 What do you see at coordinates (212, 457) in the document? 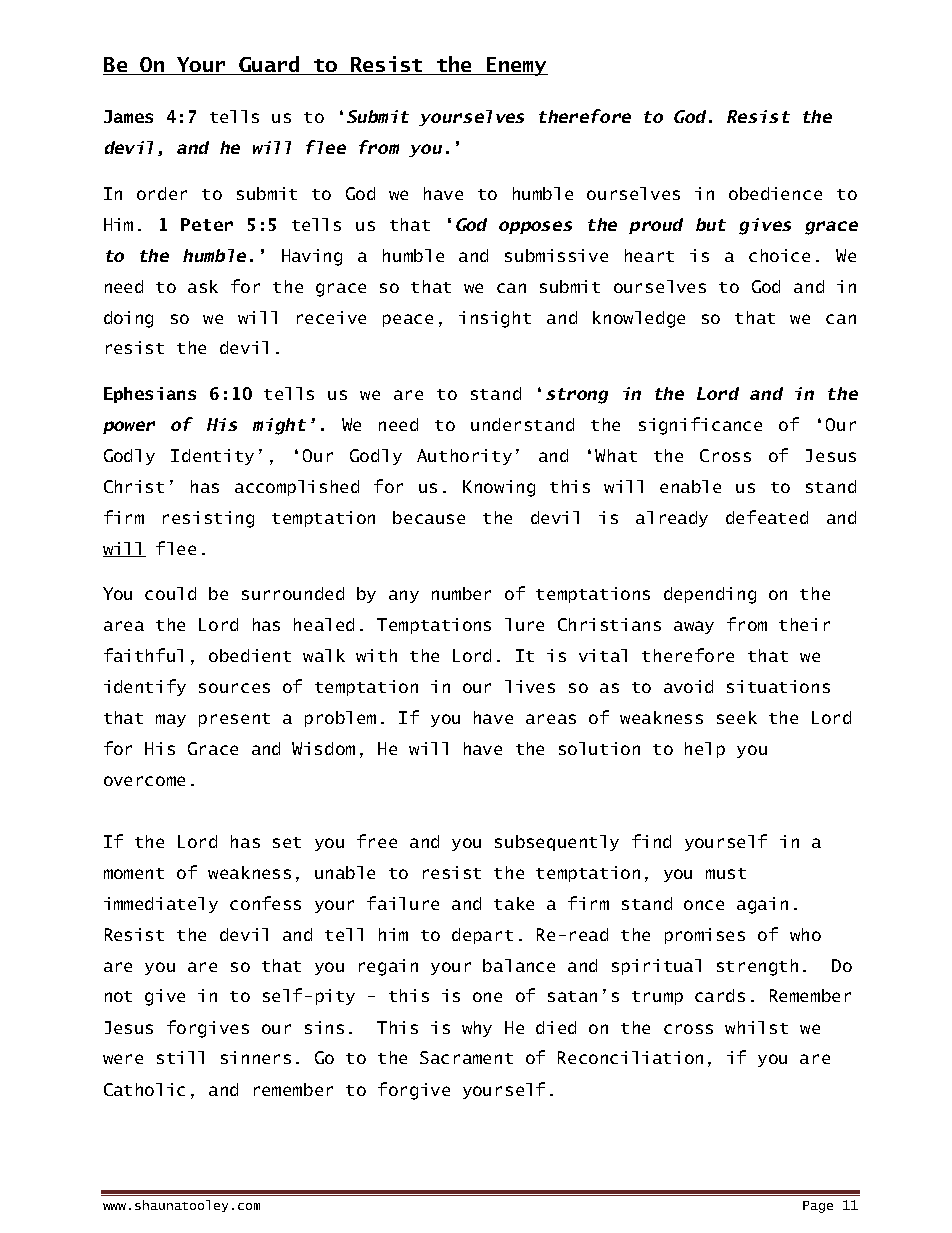
I see `Identity` at bounding box center [212, 457].
